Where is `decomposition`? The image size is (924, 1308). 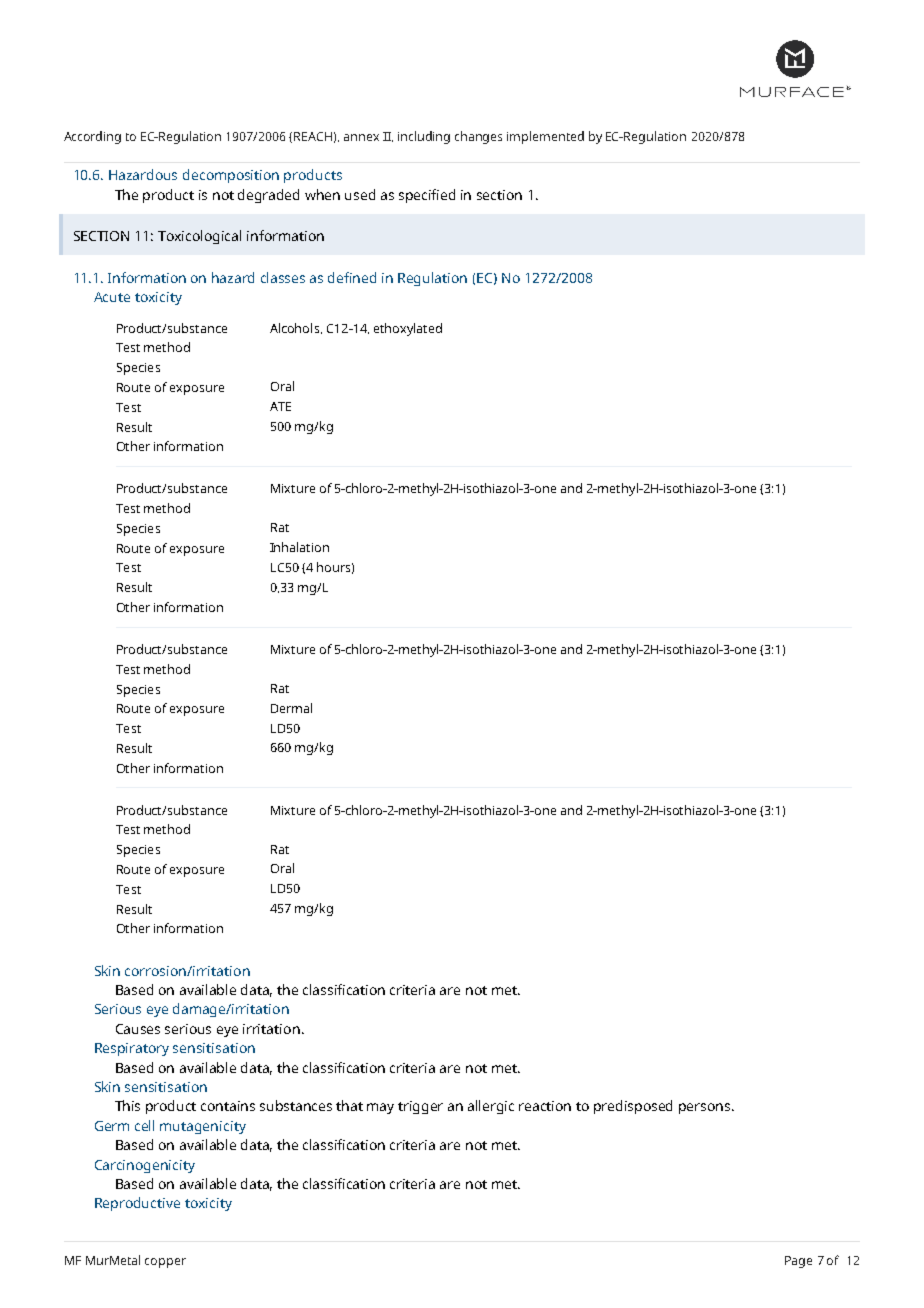 decomposition is located at coordinates (231, 176).
